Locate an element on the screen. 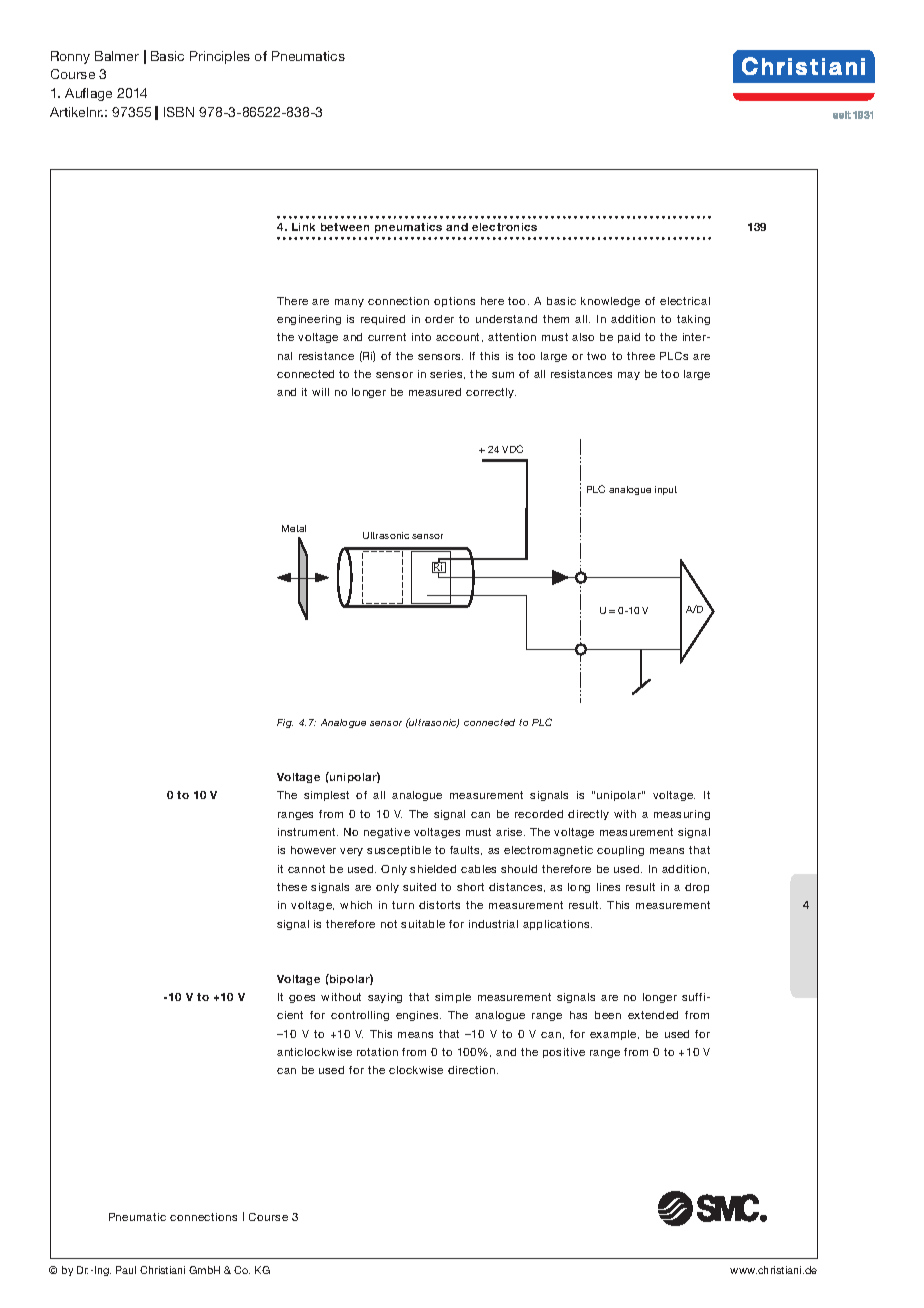 Image resolution: width=924 pixels, height=1308 pixels. electronics is located at coordinates (504, 227).
